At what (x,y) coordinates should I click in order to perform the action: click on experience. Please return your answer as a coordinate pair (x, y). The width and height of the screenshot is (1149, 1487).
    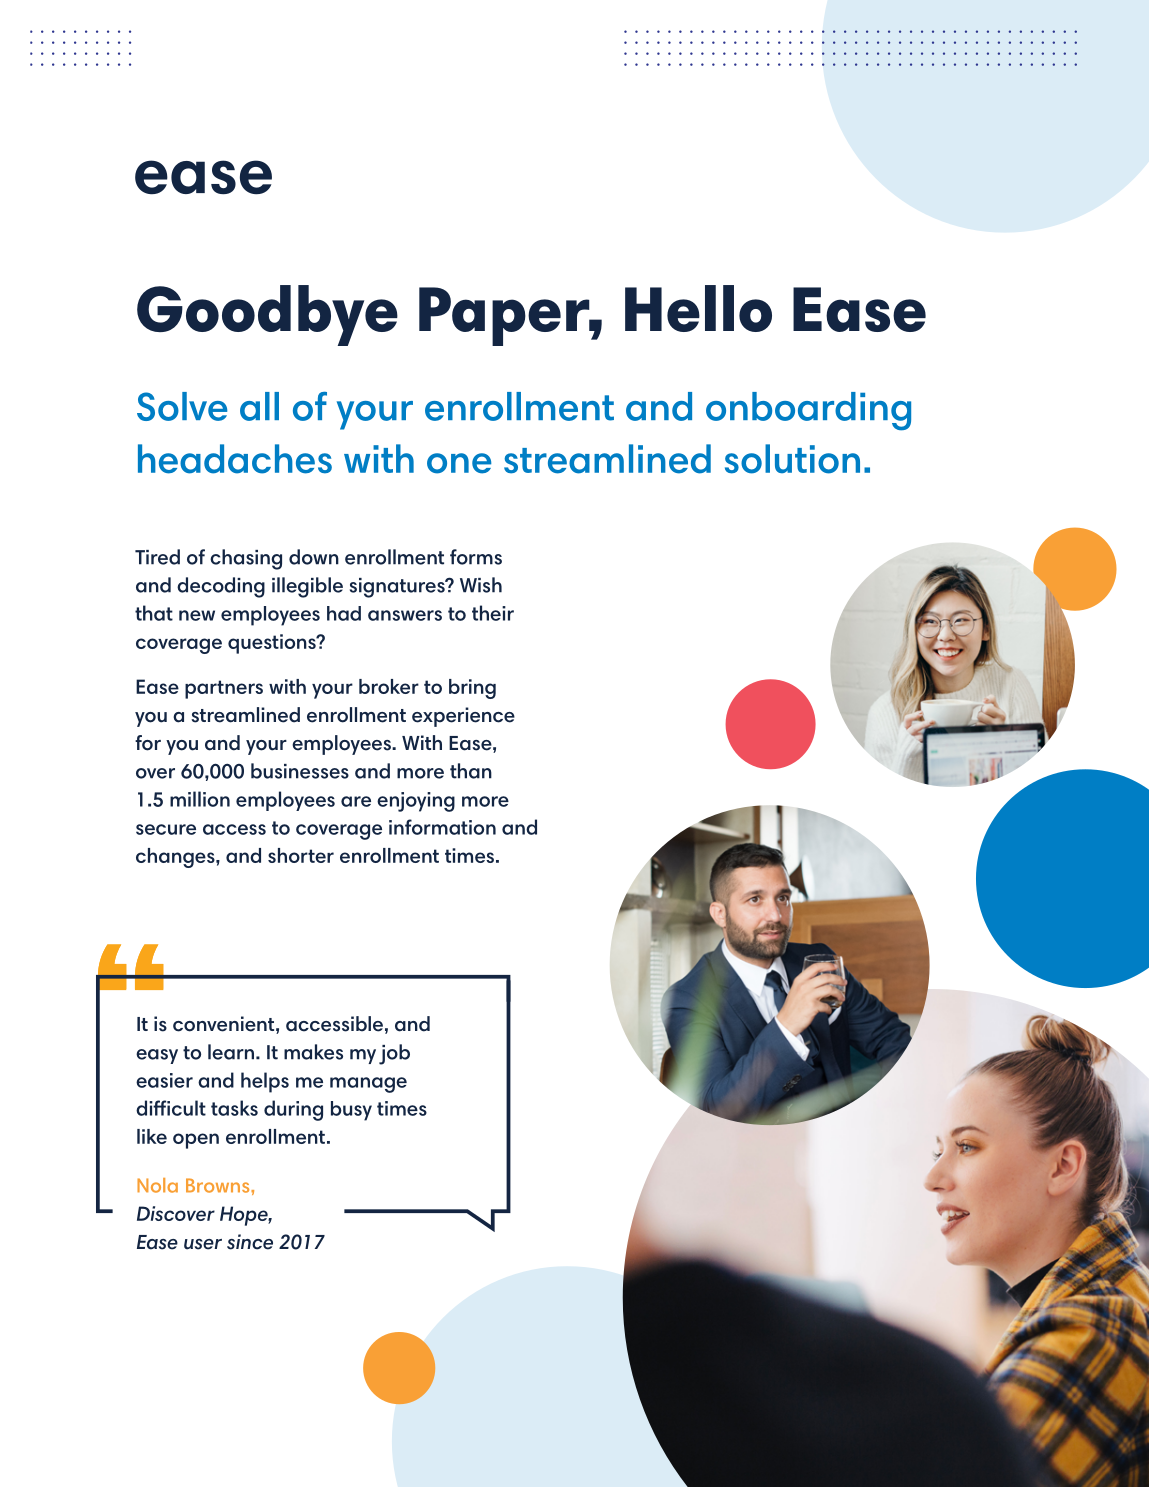
    Looking at the image, I should click on (463, 717).
